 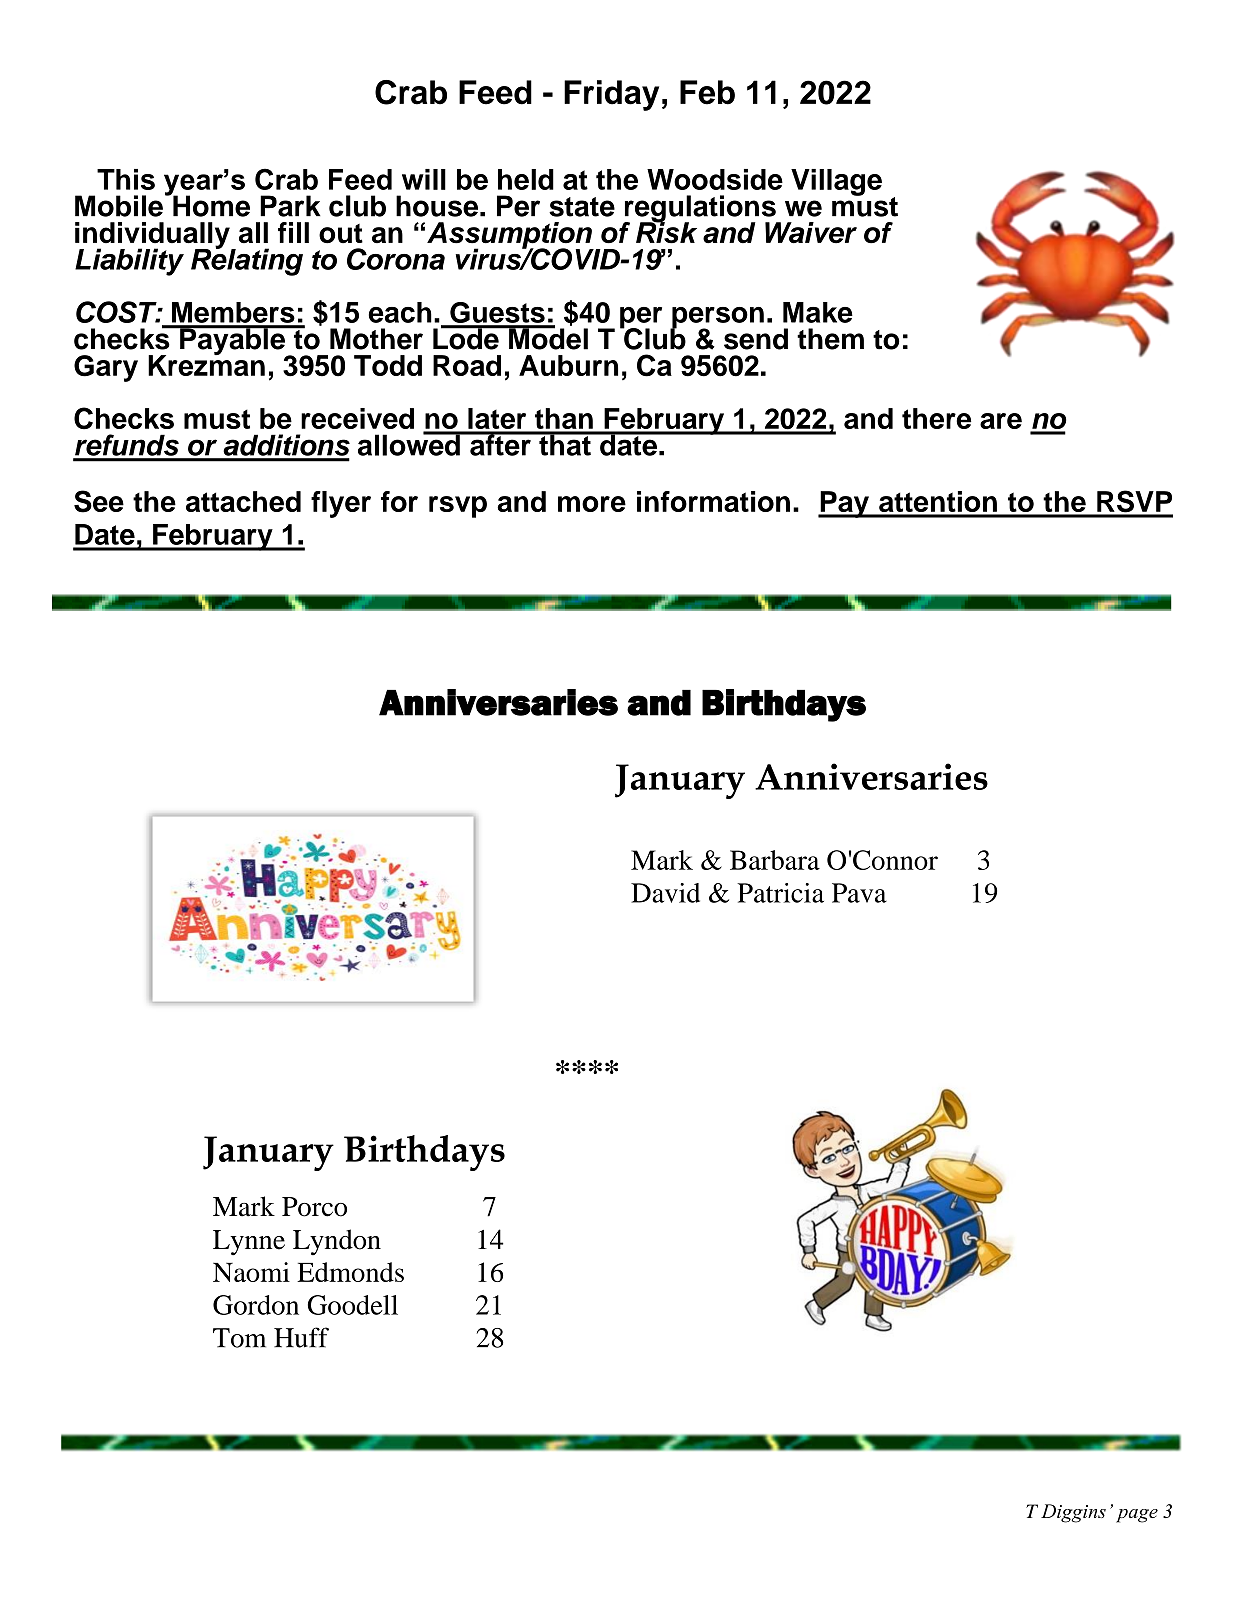 What do you see at coordinates (859, 893) in the image?
I see `Pava` at bounding box center [859, 893].
